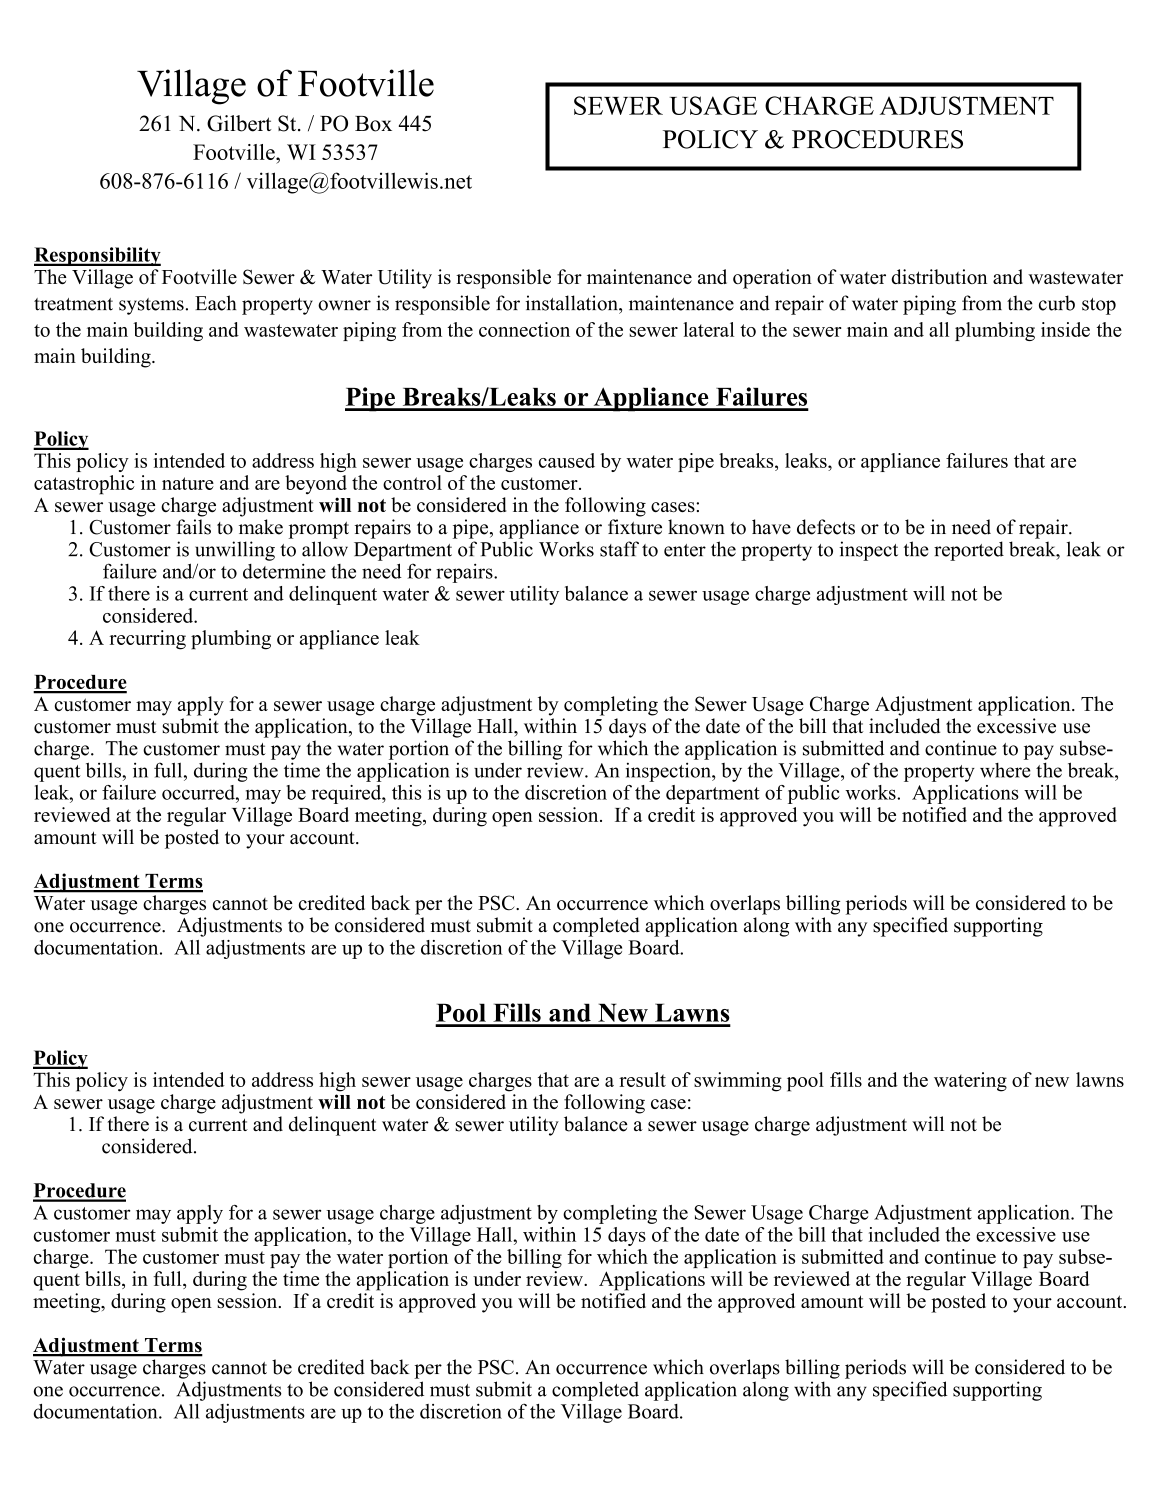 The width and height of the document is (1164, 1506). What do you see at coordinates (826, 527) in the document?
I see `defects` at bounding box center [826, 527].
